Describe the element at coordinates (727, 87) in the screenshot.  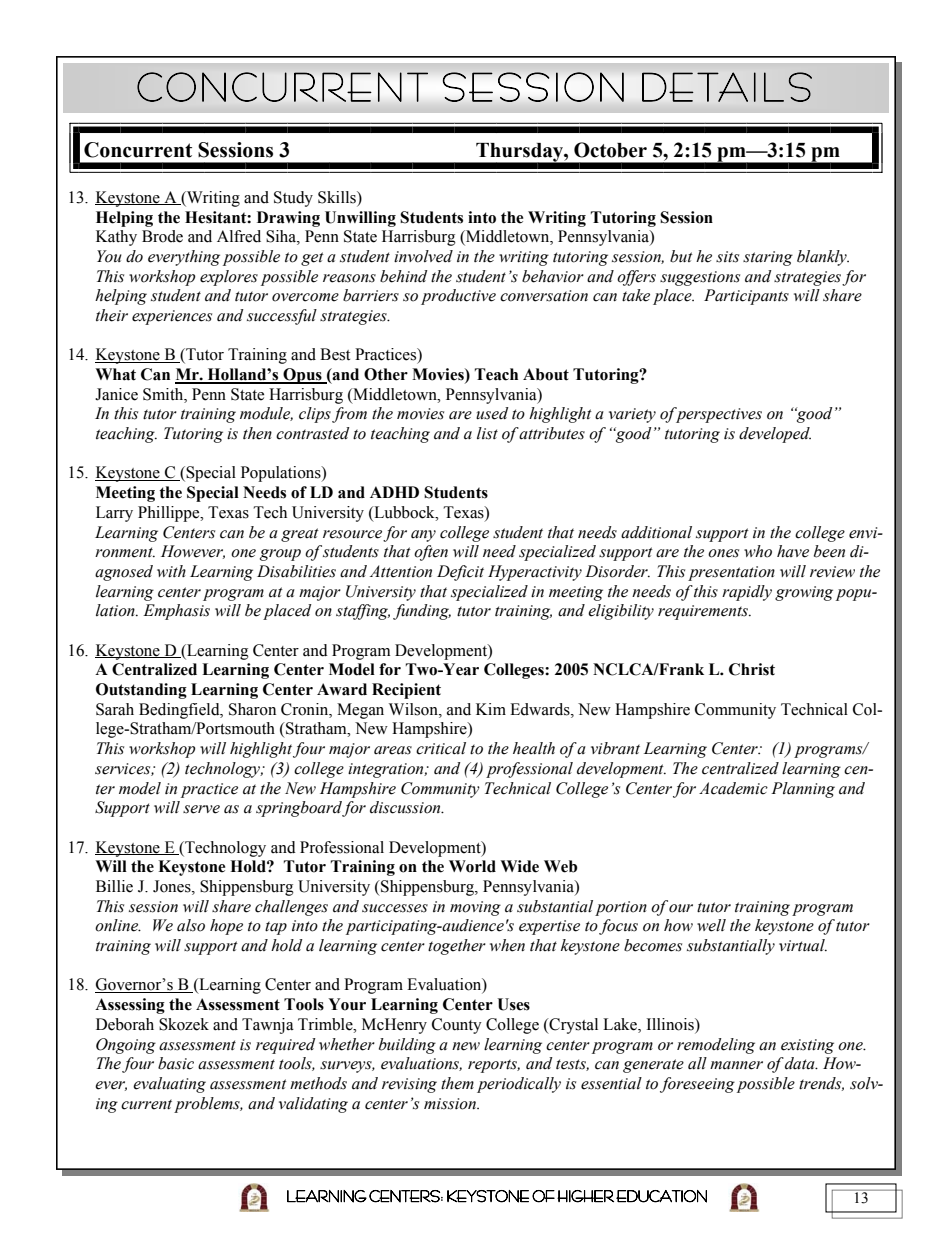
I see `DETAILS` at that location.
